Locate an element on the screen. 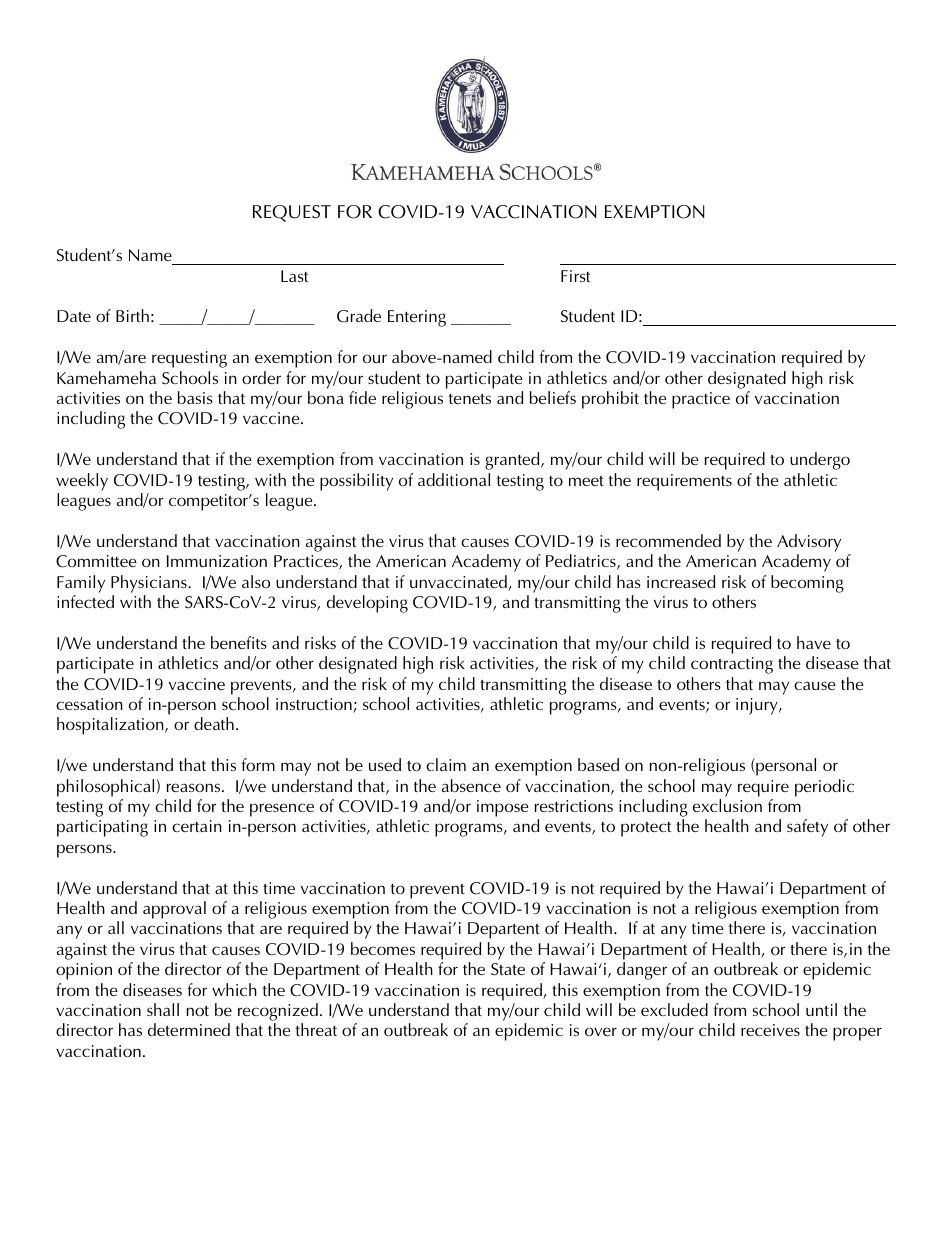  benefits is located at coordinates (239, 642).
